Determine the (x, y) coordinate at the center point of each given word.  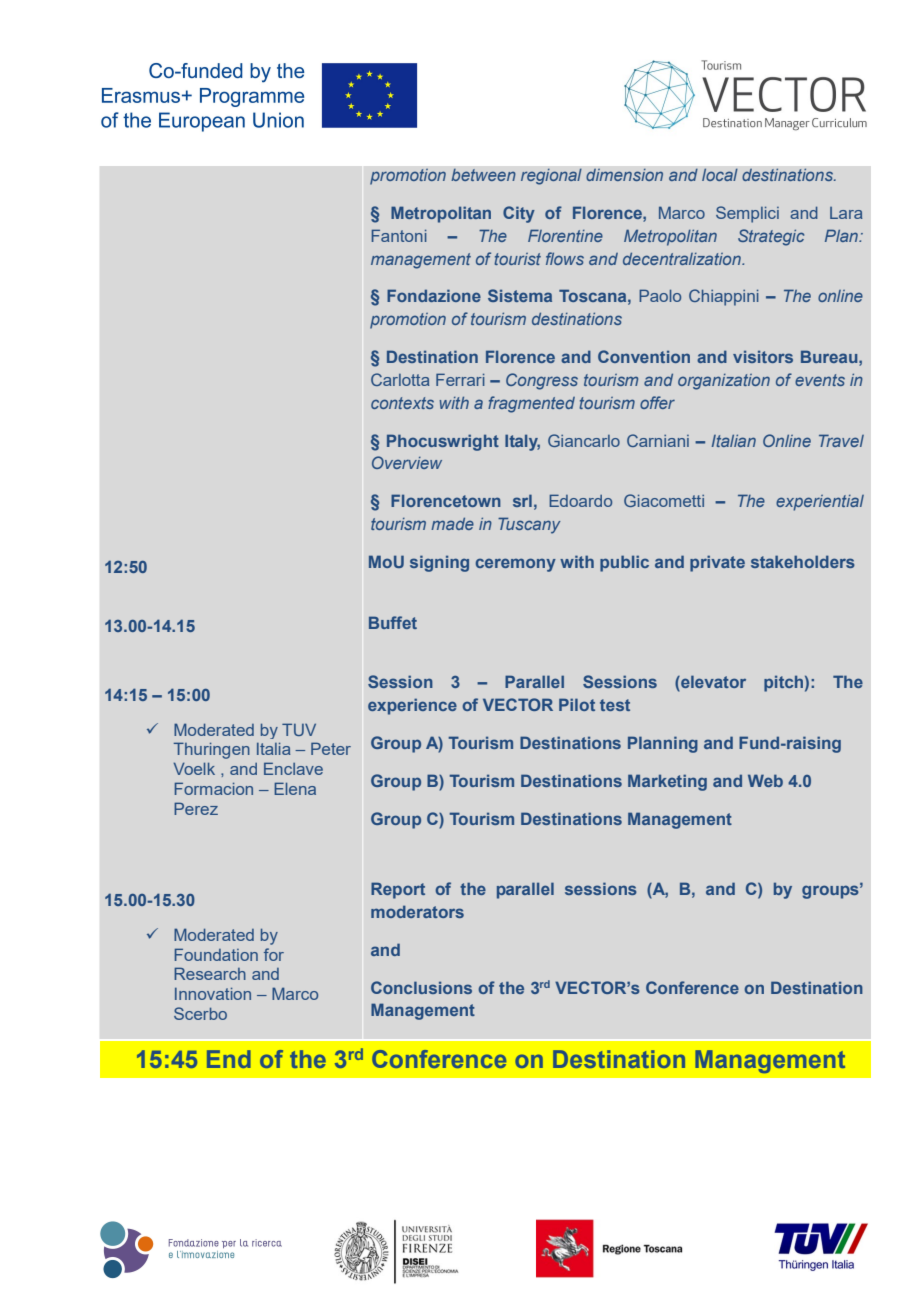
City (519, 214)
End (229, 1059)
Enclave (293, 768)
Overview (407, 462)
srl (522, 500)
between (483, 175)
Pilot (577, 704)
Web (765, 780)
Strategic (771, 237)
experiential (820, 503)
